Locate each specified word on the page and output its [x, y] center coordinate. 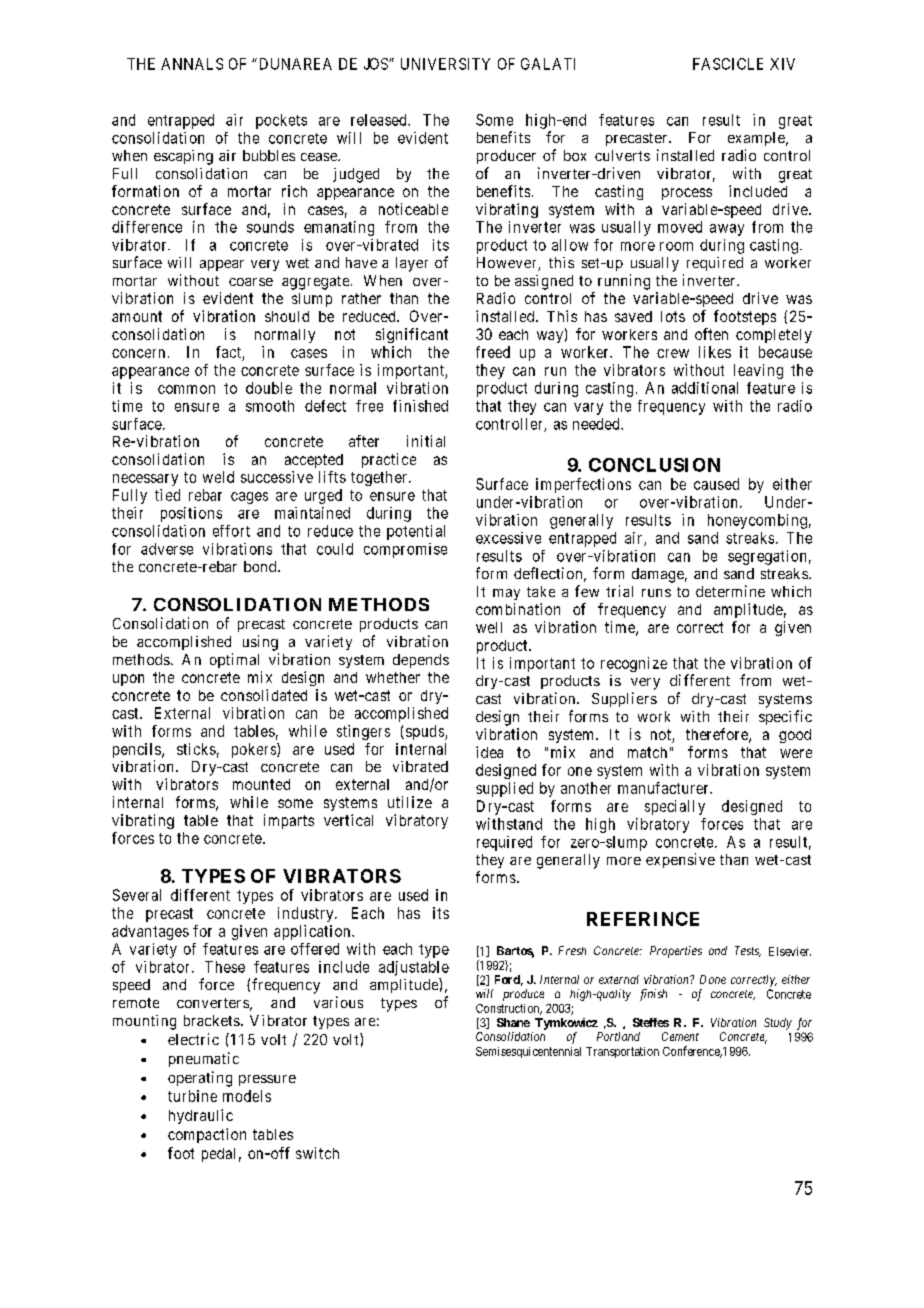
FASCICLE [728, 64]
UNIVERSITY [445, 64]
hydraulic [201, 1116]
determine [730, 591]
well [489, 627]
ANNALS [192, 64]
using [260, 643]
